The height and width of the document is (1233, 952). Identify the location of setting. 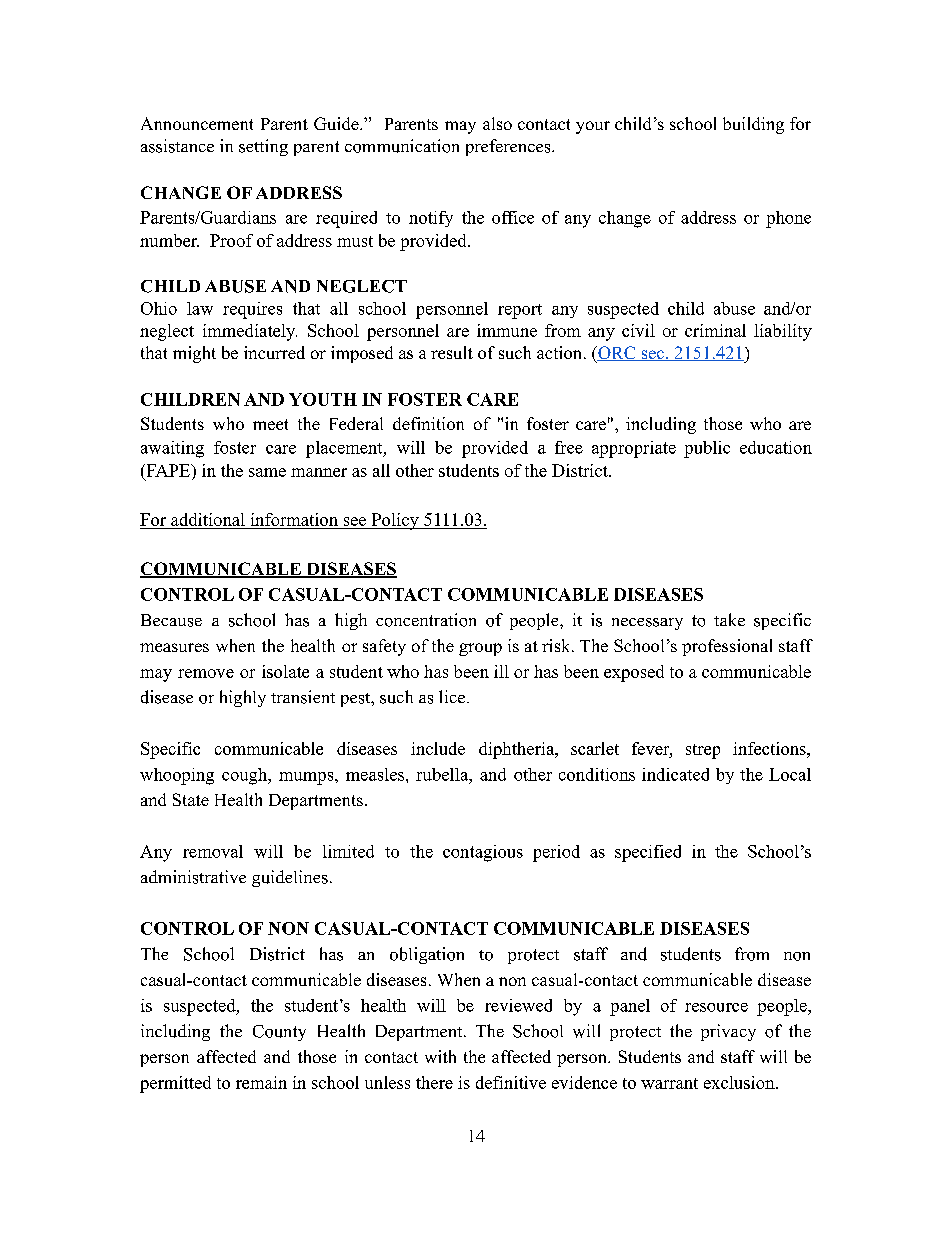
(263, 147).
